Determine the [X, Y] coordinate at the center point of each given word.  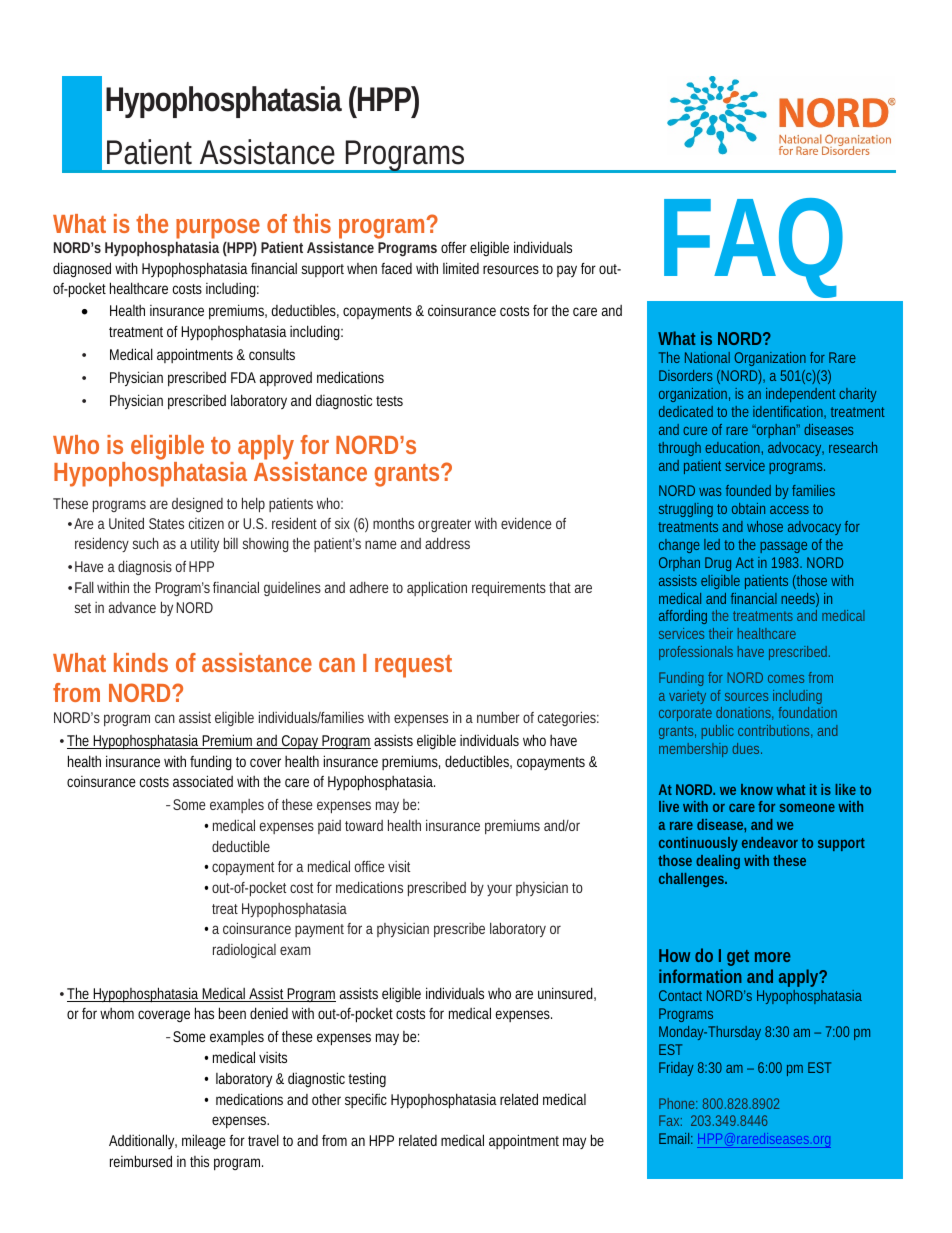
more [773, 957]
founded [748, 490]
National [707, 357]
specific [366, 1100]
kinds [141, 662]
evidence [526, 523]
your [499, 890]
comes [786, 679]
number [498, 717]
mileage [204, 1141]
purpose [218, 230]
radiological [244, 951]
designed [197, 505]
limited [461, 268]
